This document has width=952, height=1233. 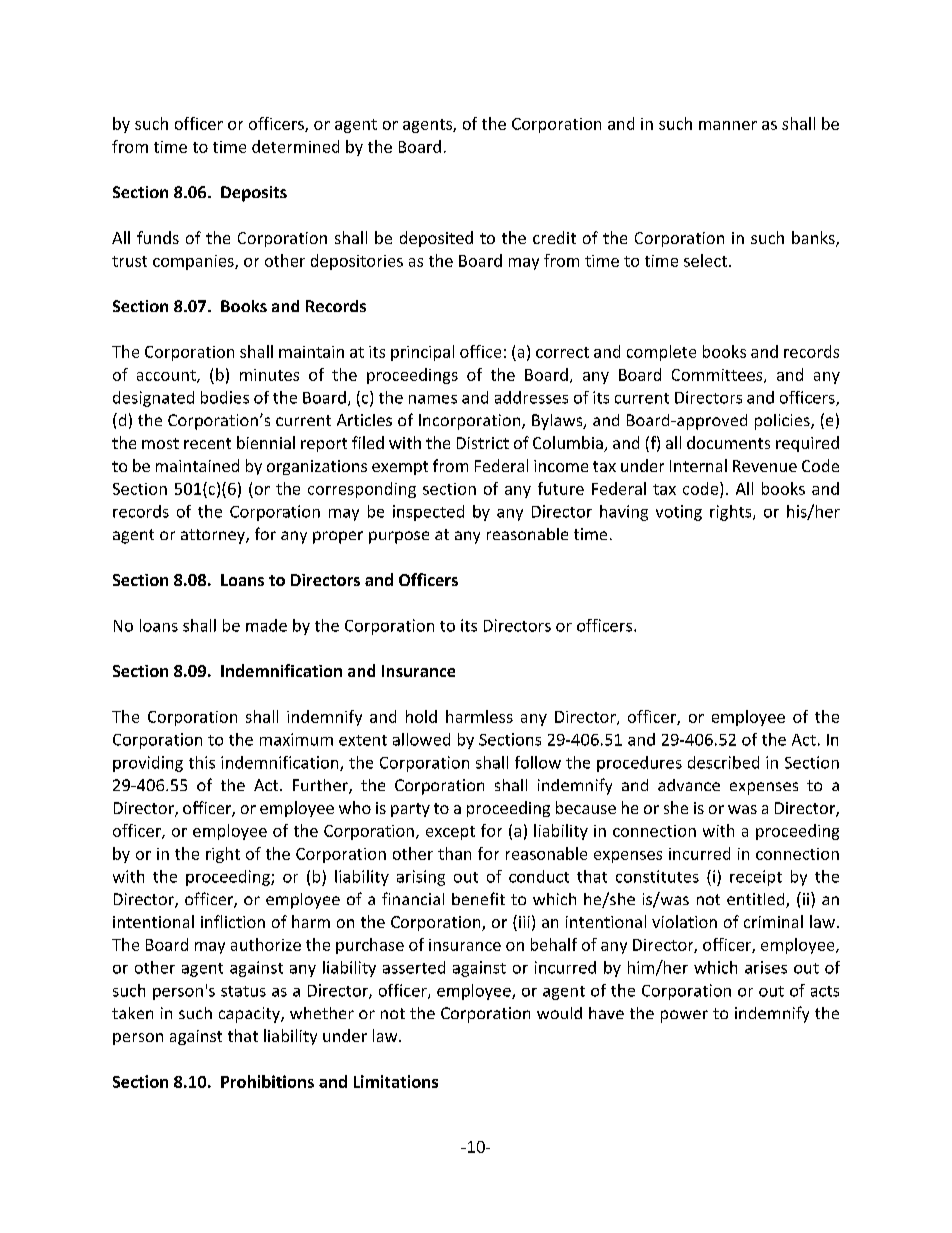 I want to click on Limitations, so click(x=396, y=1081).
